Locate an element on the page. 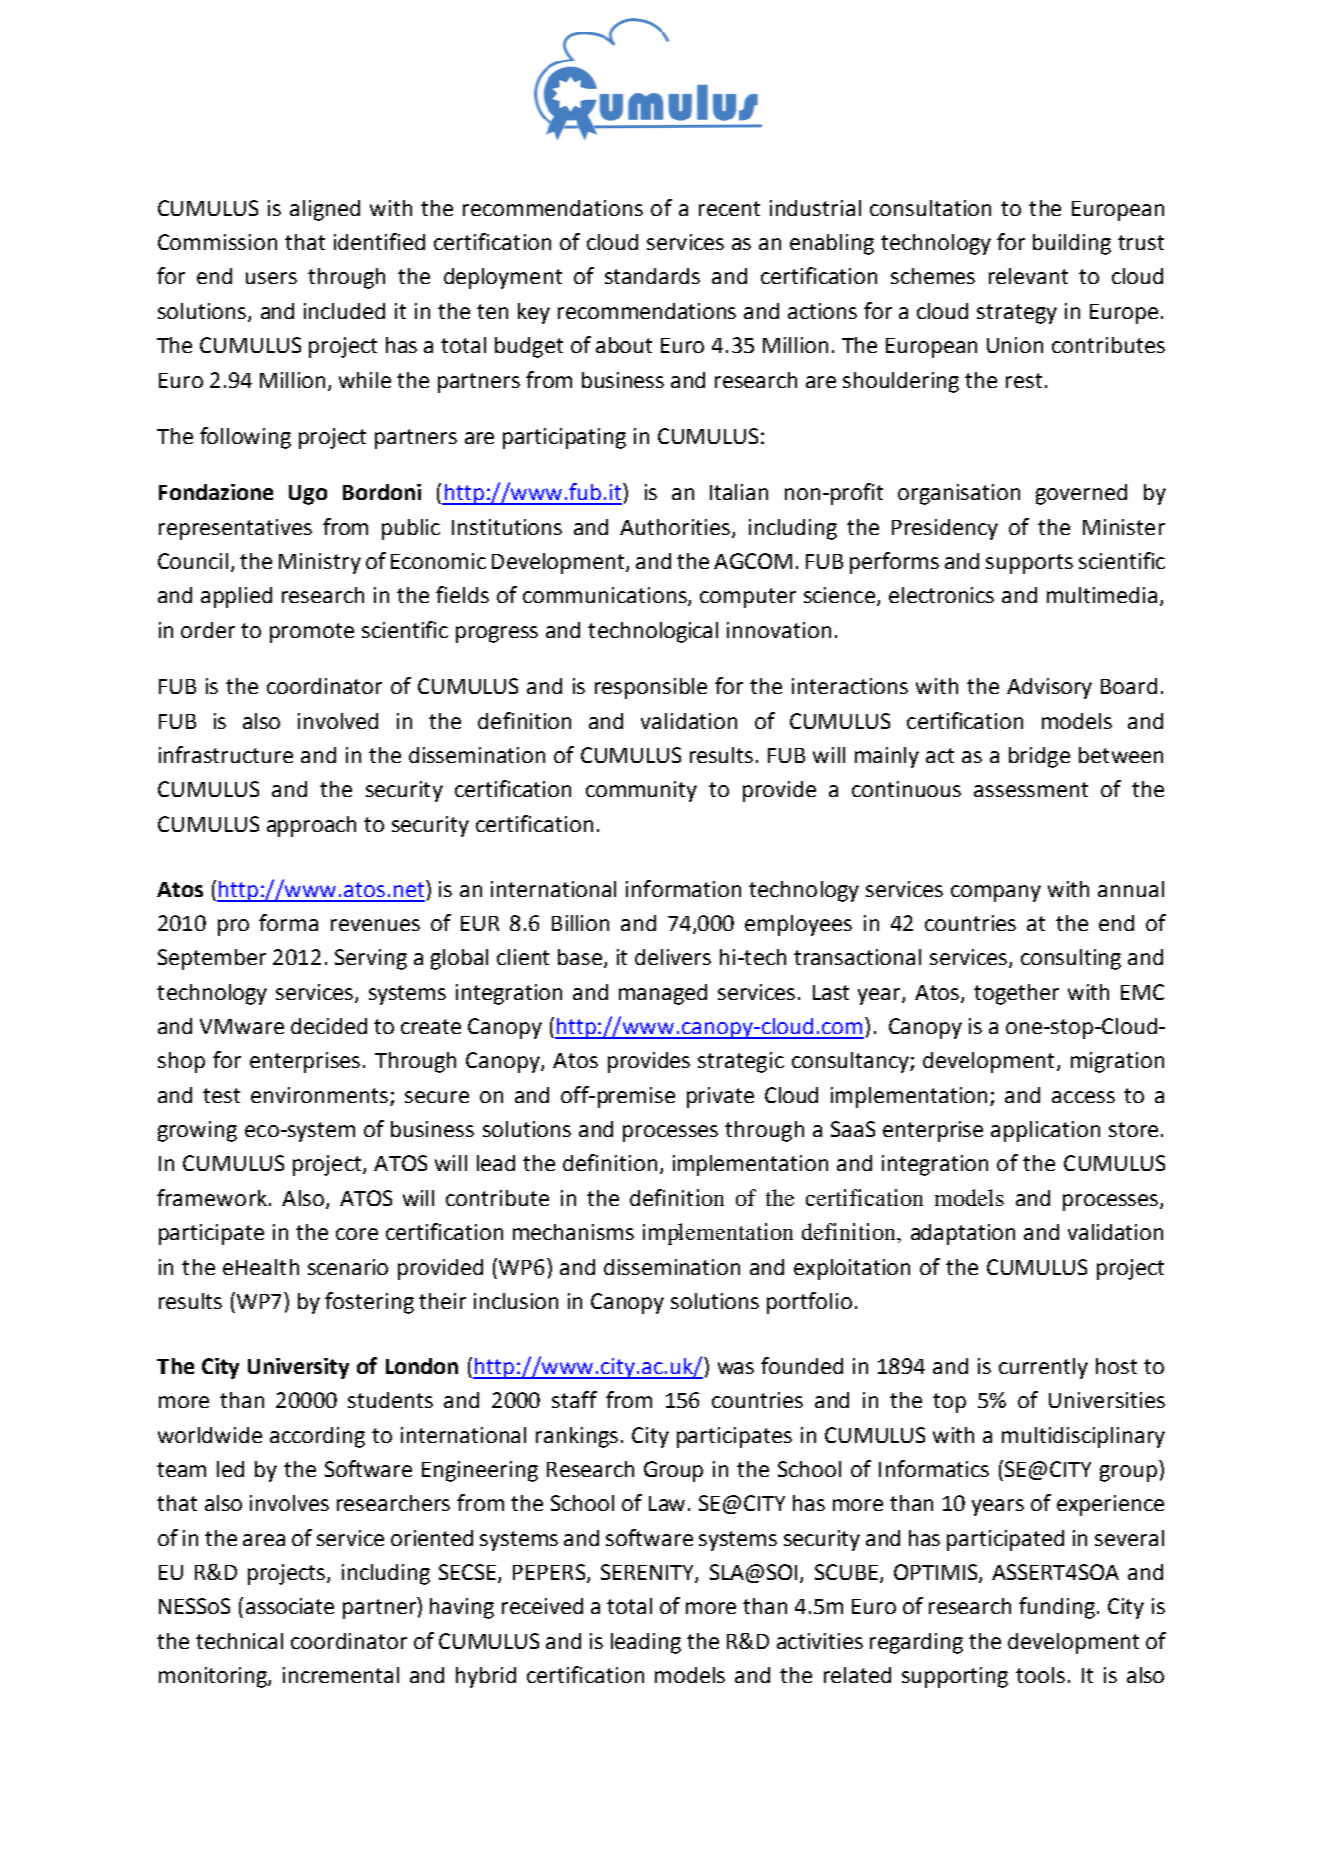 The width and height of the document is (1323, 1871). funding is located at coordinates (1057, 1608).
